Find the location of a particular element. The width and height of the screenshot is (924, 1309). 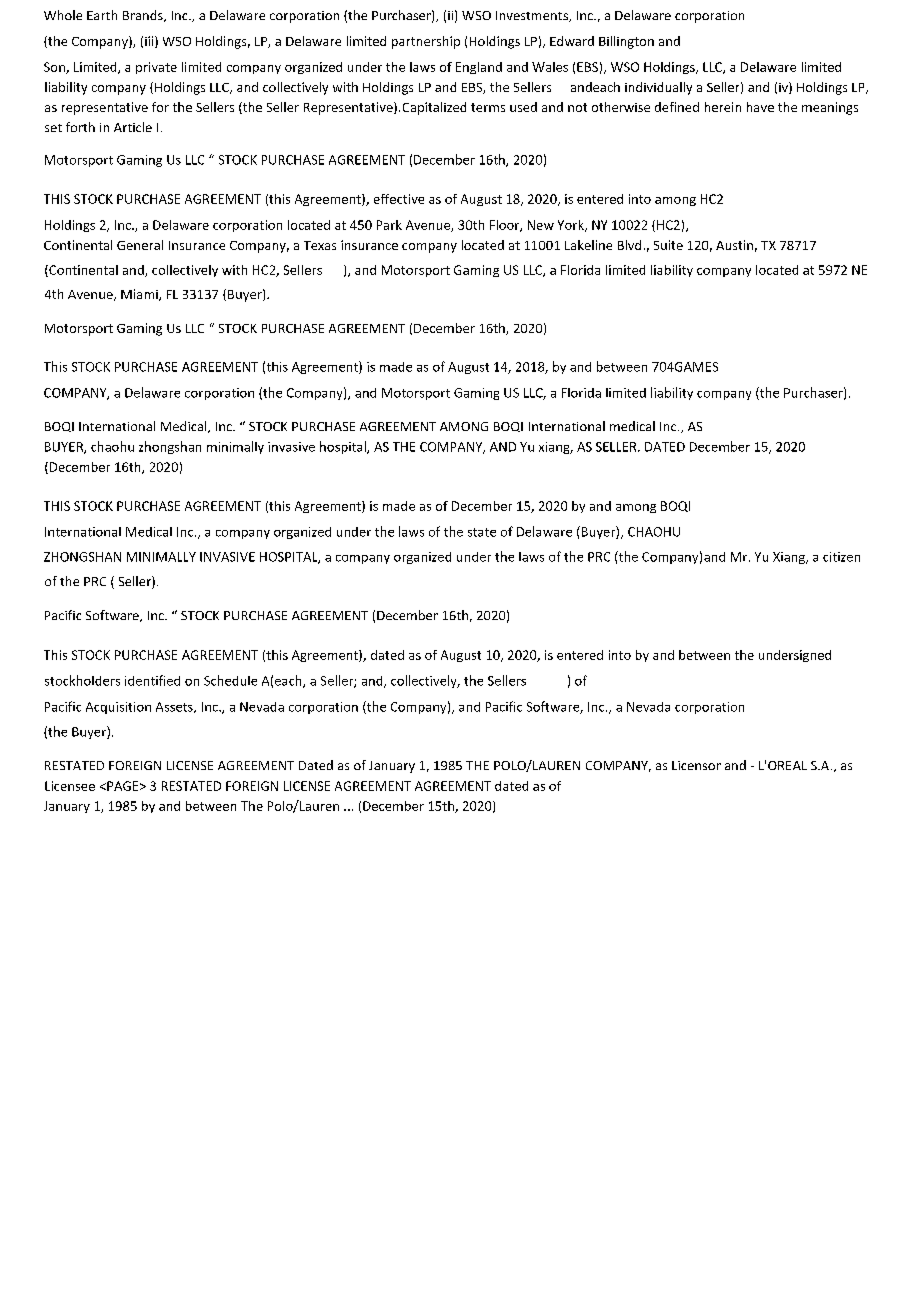

partnership is located at coordinates (426, 42).
